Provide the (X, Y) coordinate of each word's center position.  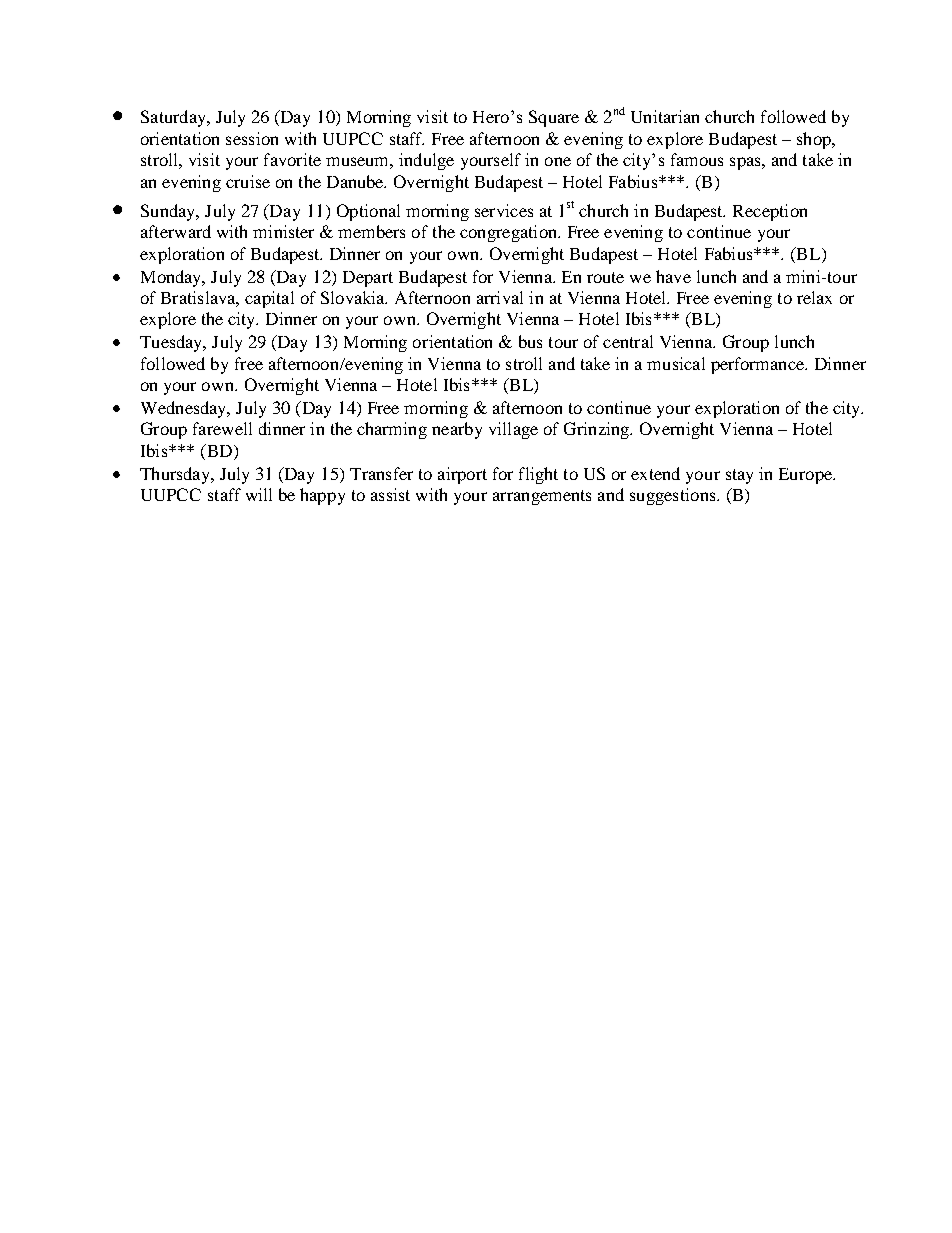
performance (759, 365)
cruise (248, 181)
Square (554, 118)
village (513, 430)
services (504, 210)
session (252, 138)
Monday (172, 278)
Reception (770, 212)
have (673, 276)
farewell (222, 428)
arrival (500, 297)
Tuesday (172, 343)
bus (530, 341)
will (259, 494)
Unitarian (665, 116)
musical (676, 363)
